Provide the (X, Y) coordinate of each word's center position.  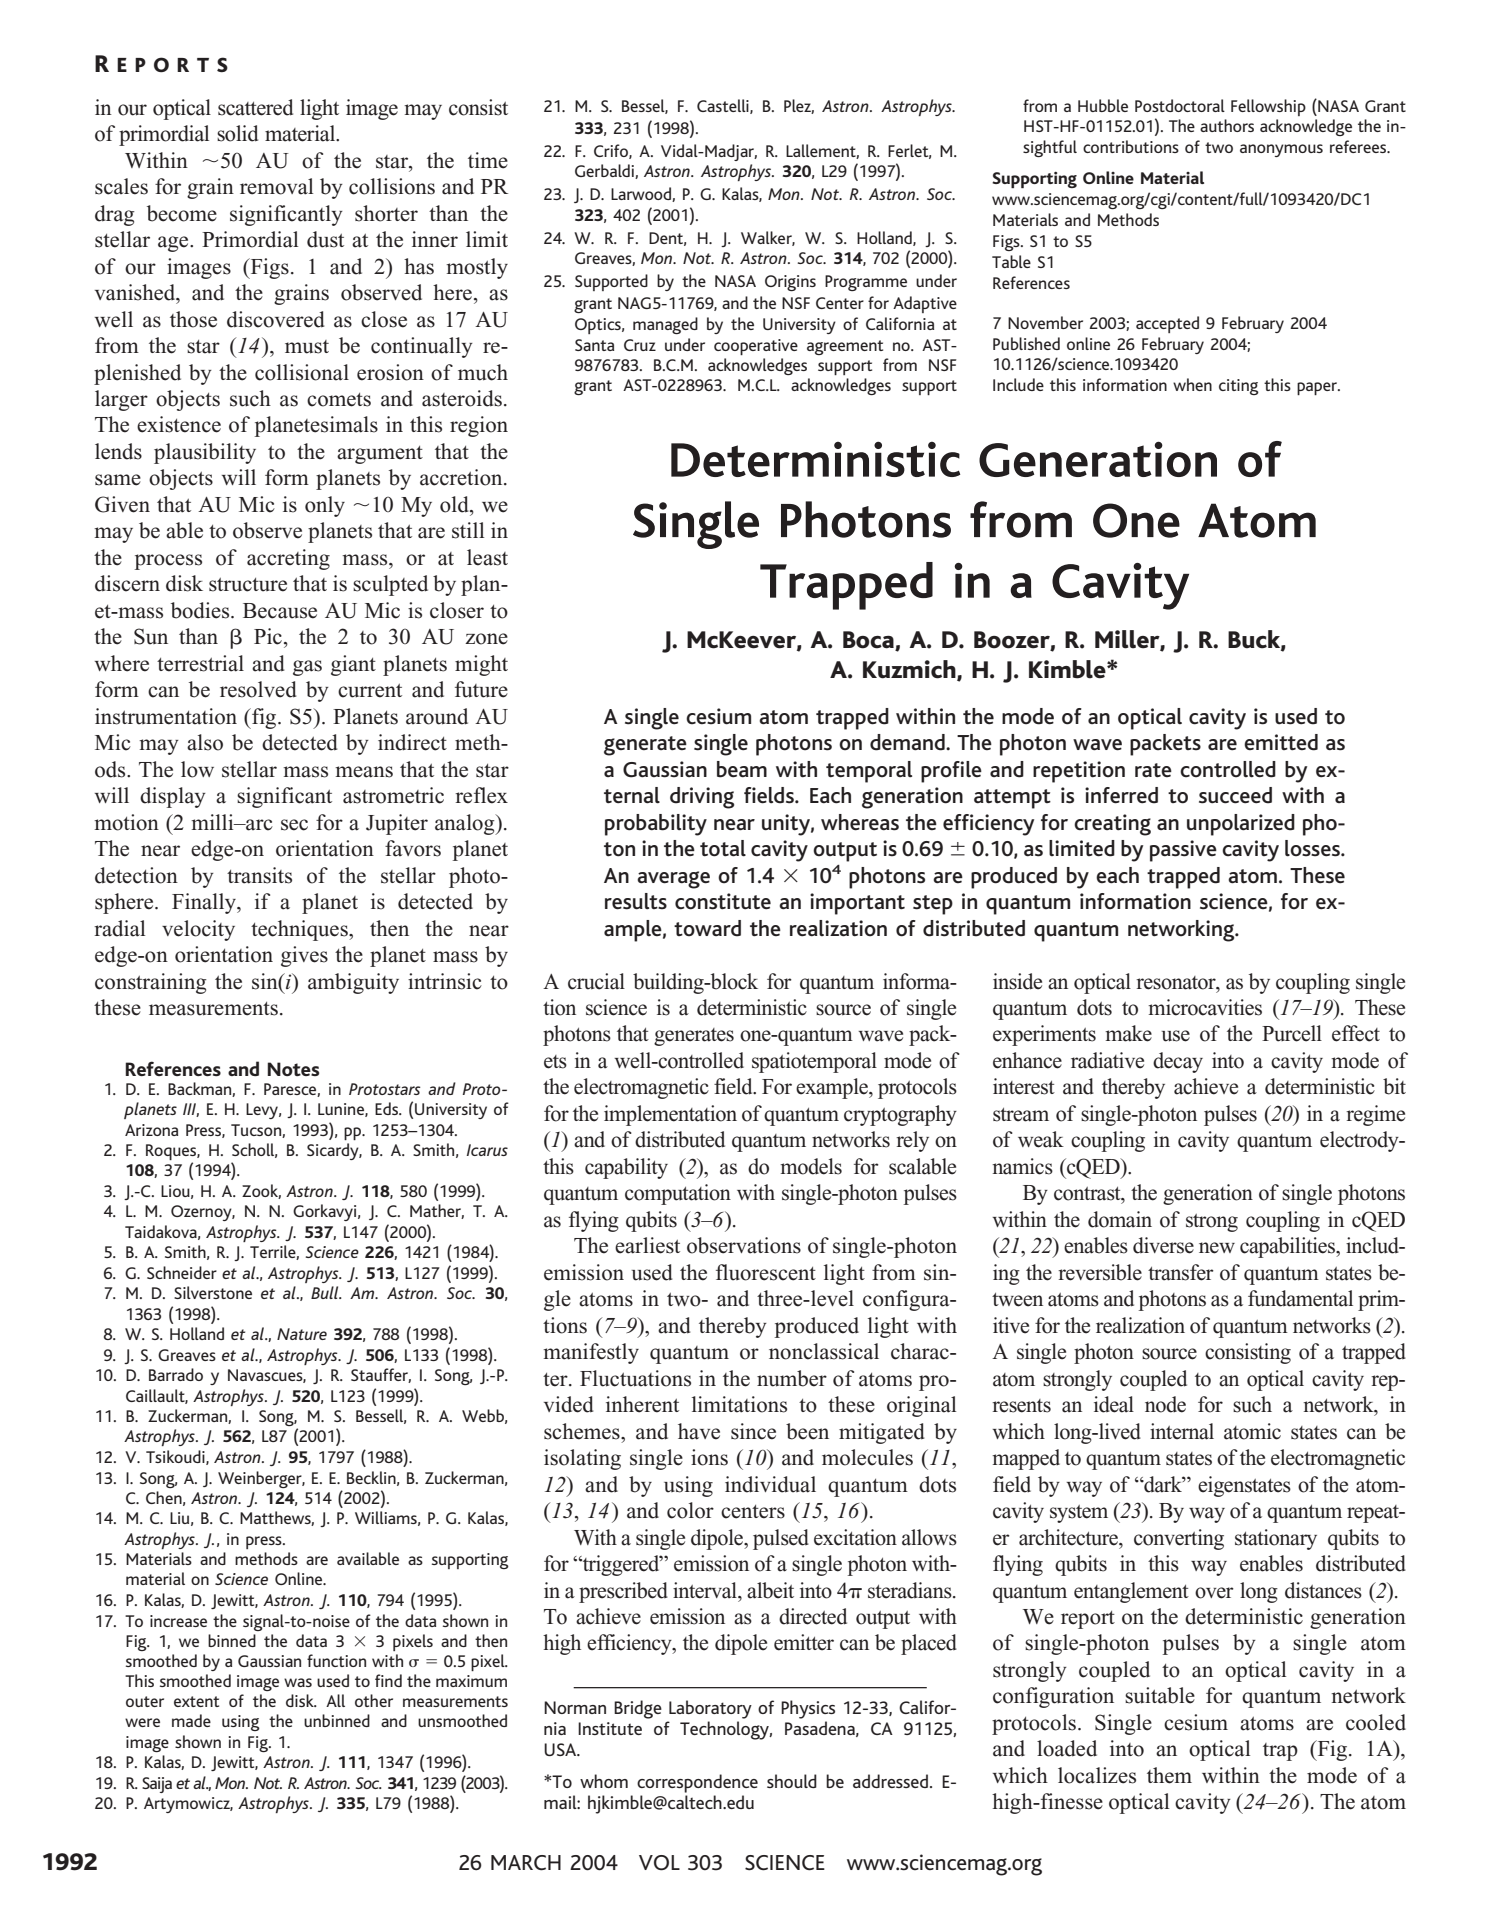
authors (1227, 125)
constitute (723, 901)
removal (276, 186)
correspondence (697, 1783)
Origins (790, 283)
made (191, 1720)
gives (304, 956)
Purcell (1292, 1033)
